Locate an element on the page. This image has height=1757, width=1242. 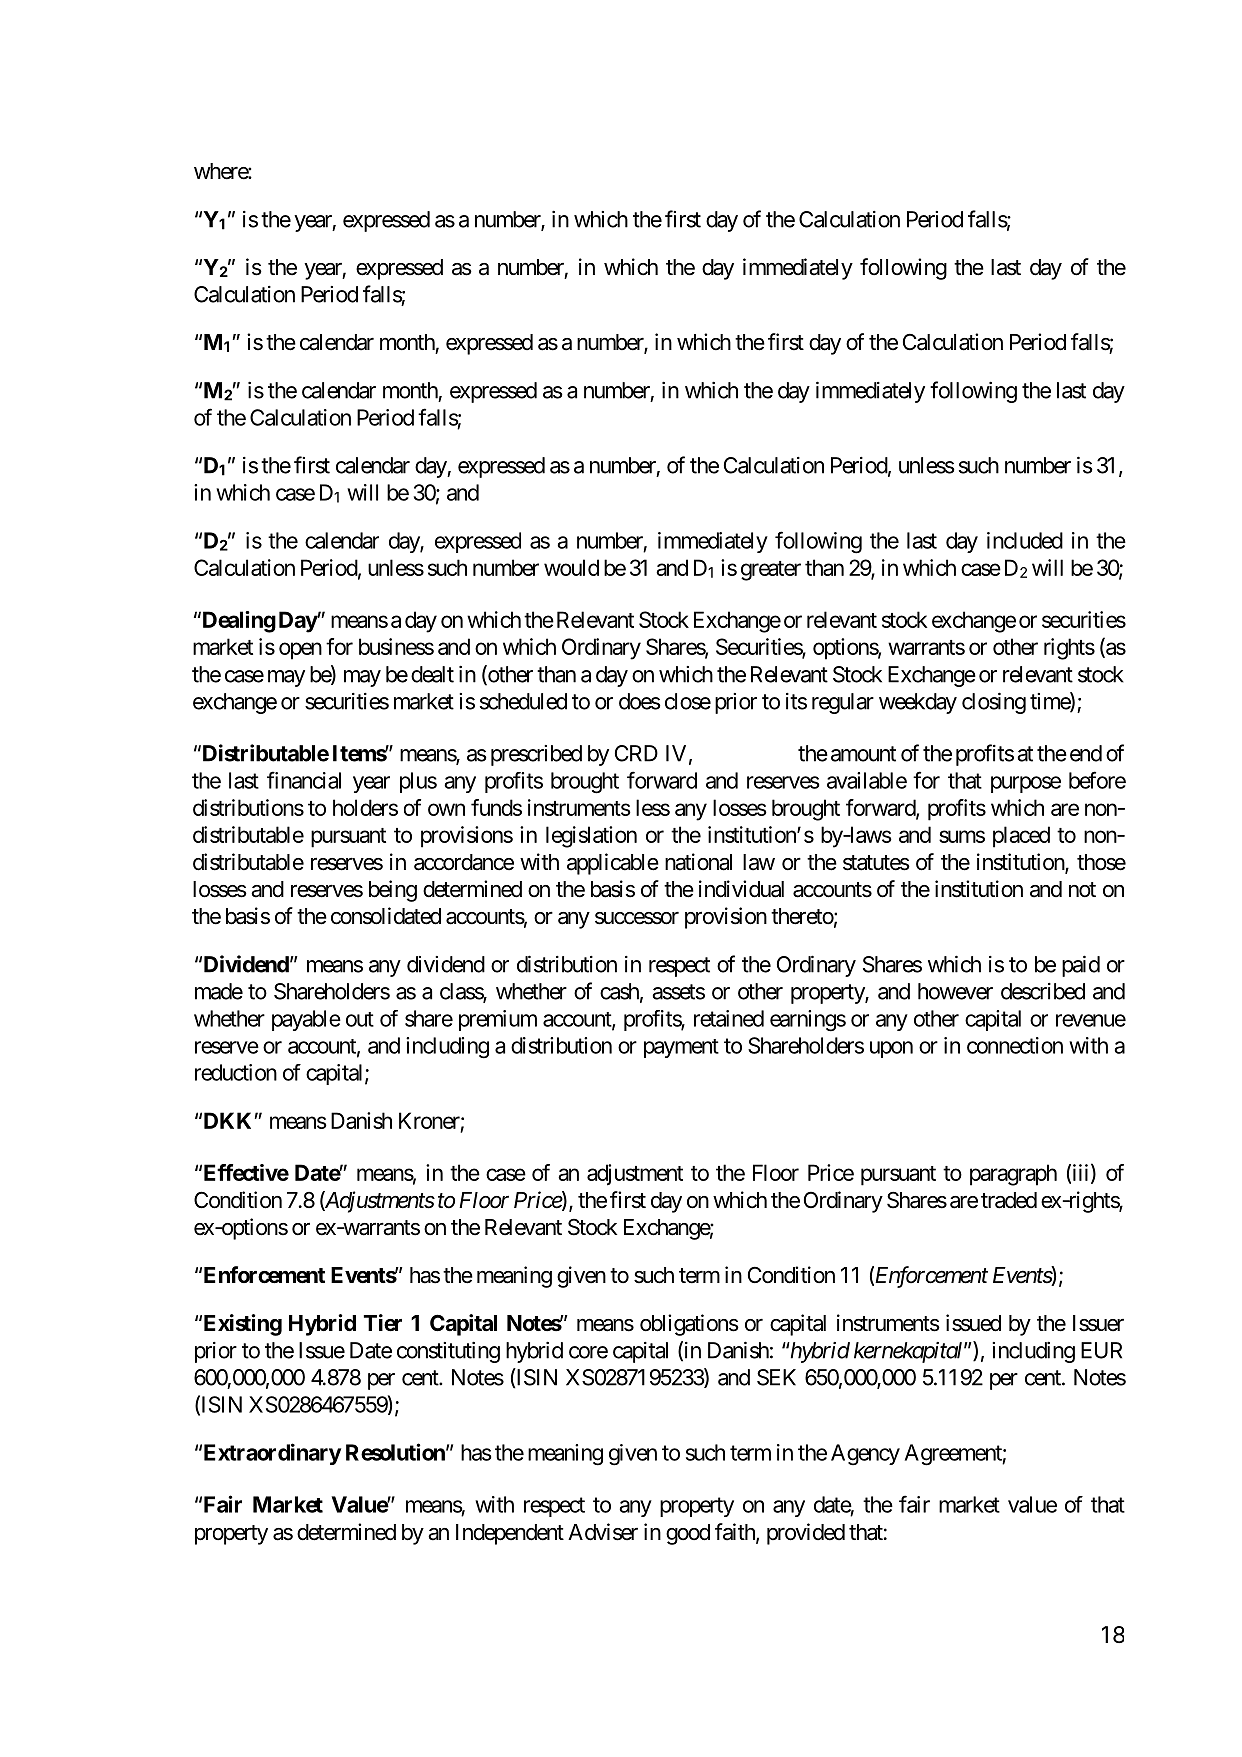
connection is located at coordinates (1015, 1045).
